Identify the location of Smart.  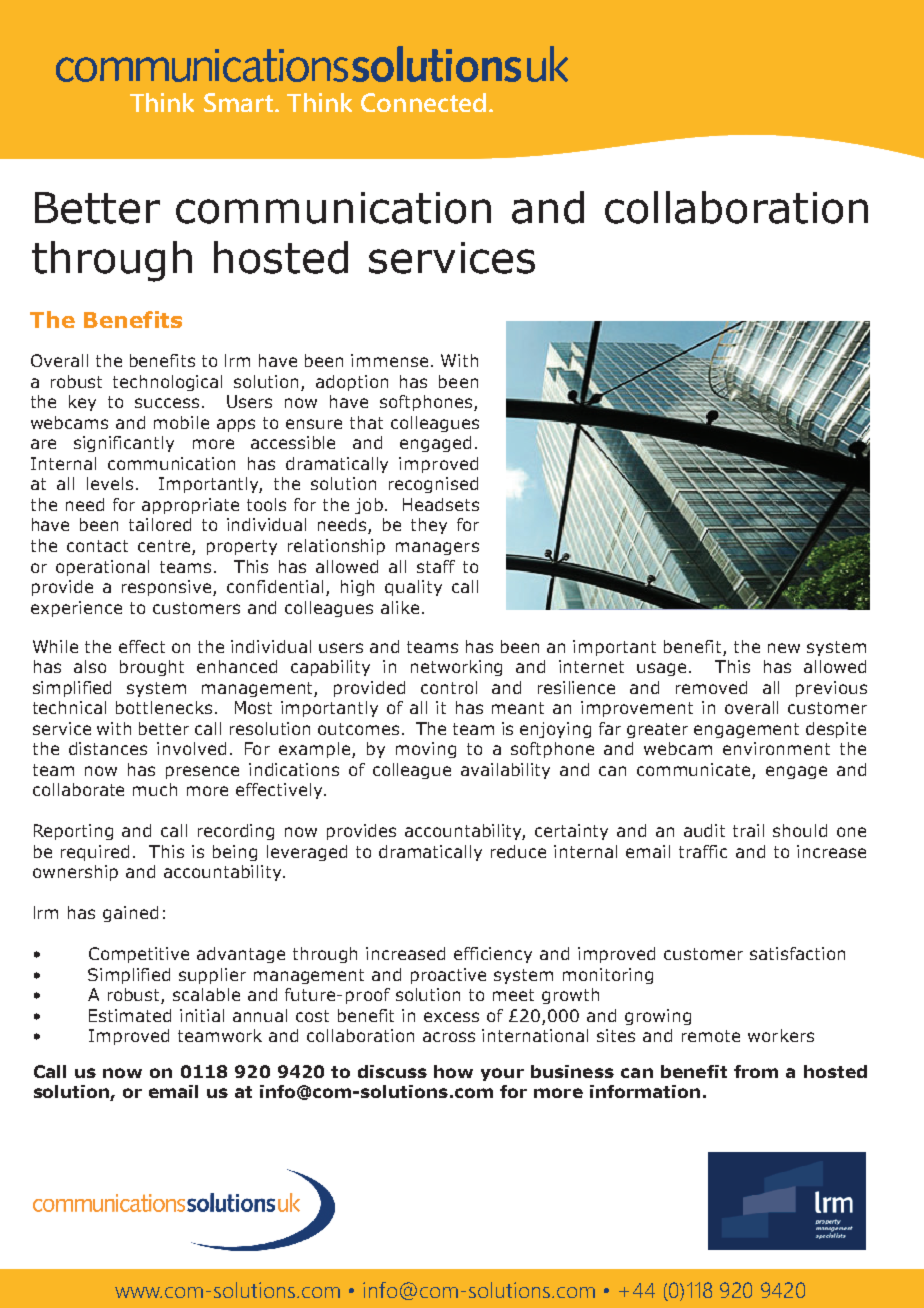
(240, 102).
